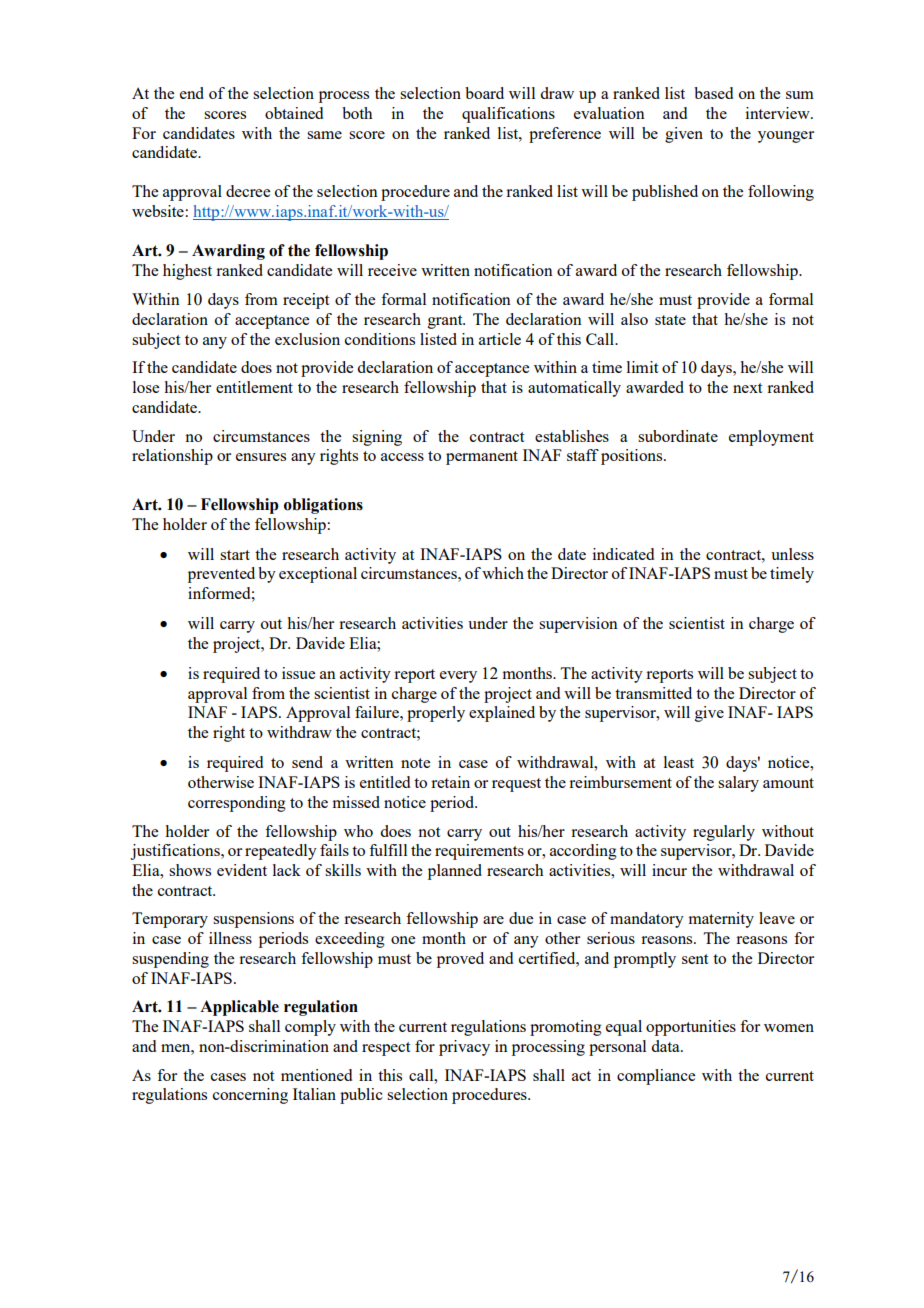 The image size is (924, 1308). What do you see at coordinates (261, 457) in the screenshot?
I see `ensures` at bounding box center [261, 457].
